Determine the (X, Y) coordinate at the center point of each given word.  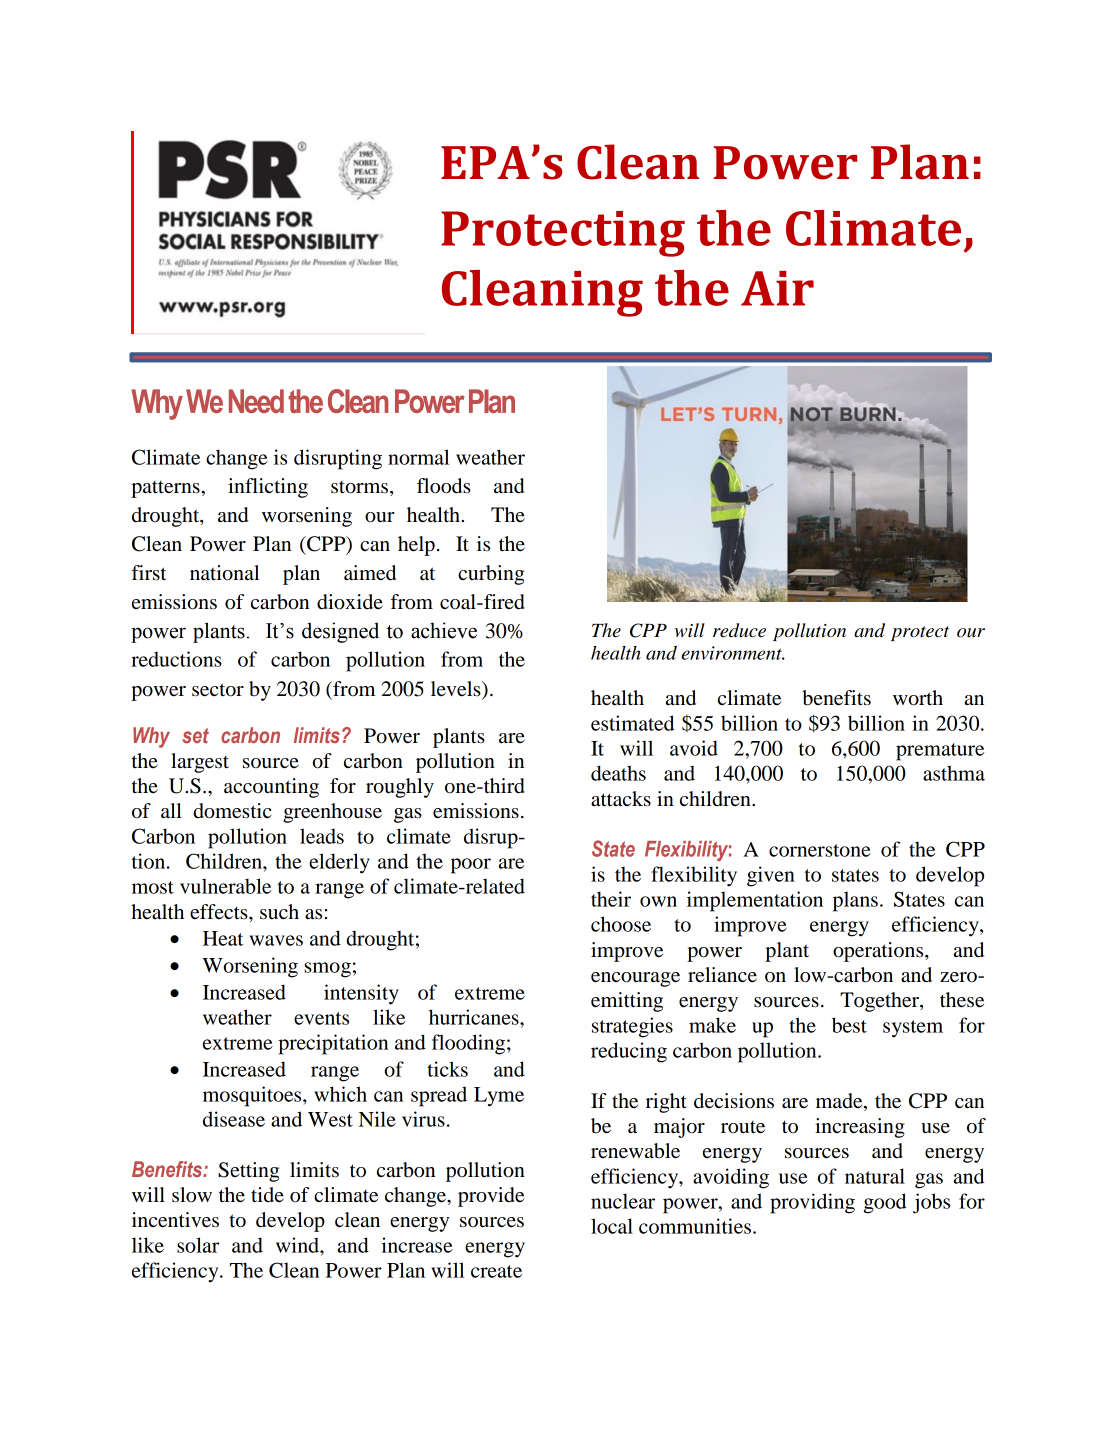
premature (940, 752)
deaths (618, 773)
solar (198, 1245)
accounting (271, 788)
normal (418, 457)
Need (256, 401)
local (612, 1226)
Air (777, 288)
